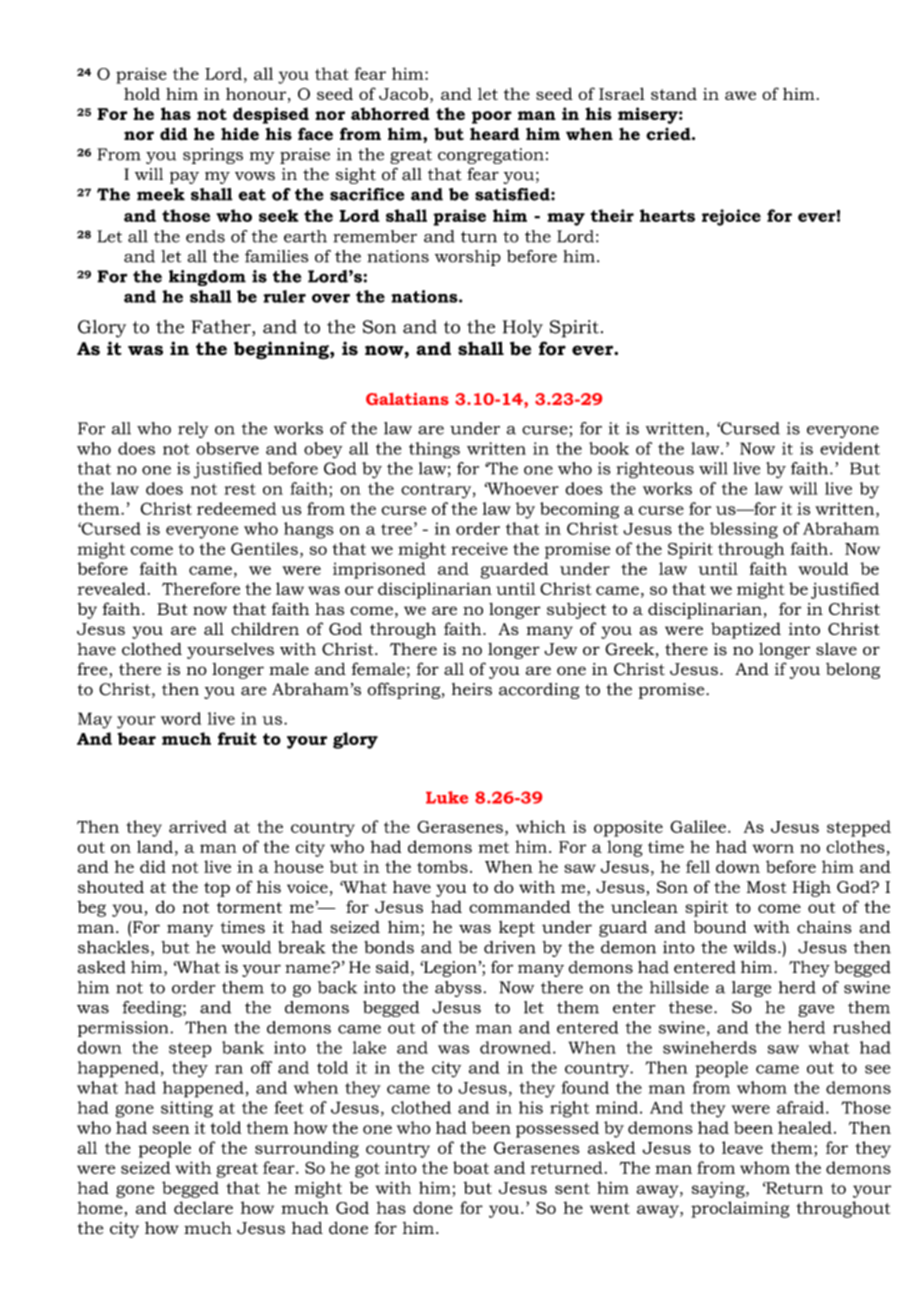  Describe the element at coordinates (492, 117) in the image. I see `poor` at that location.
